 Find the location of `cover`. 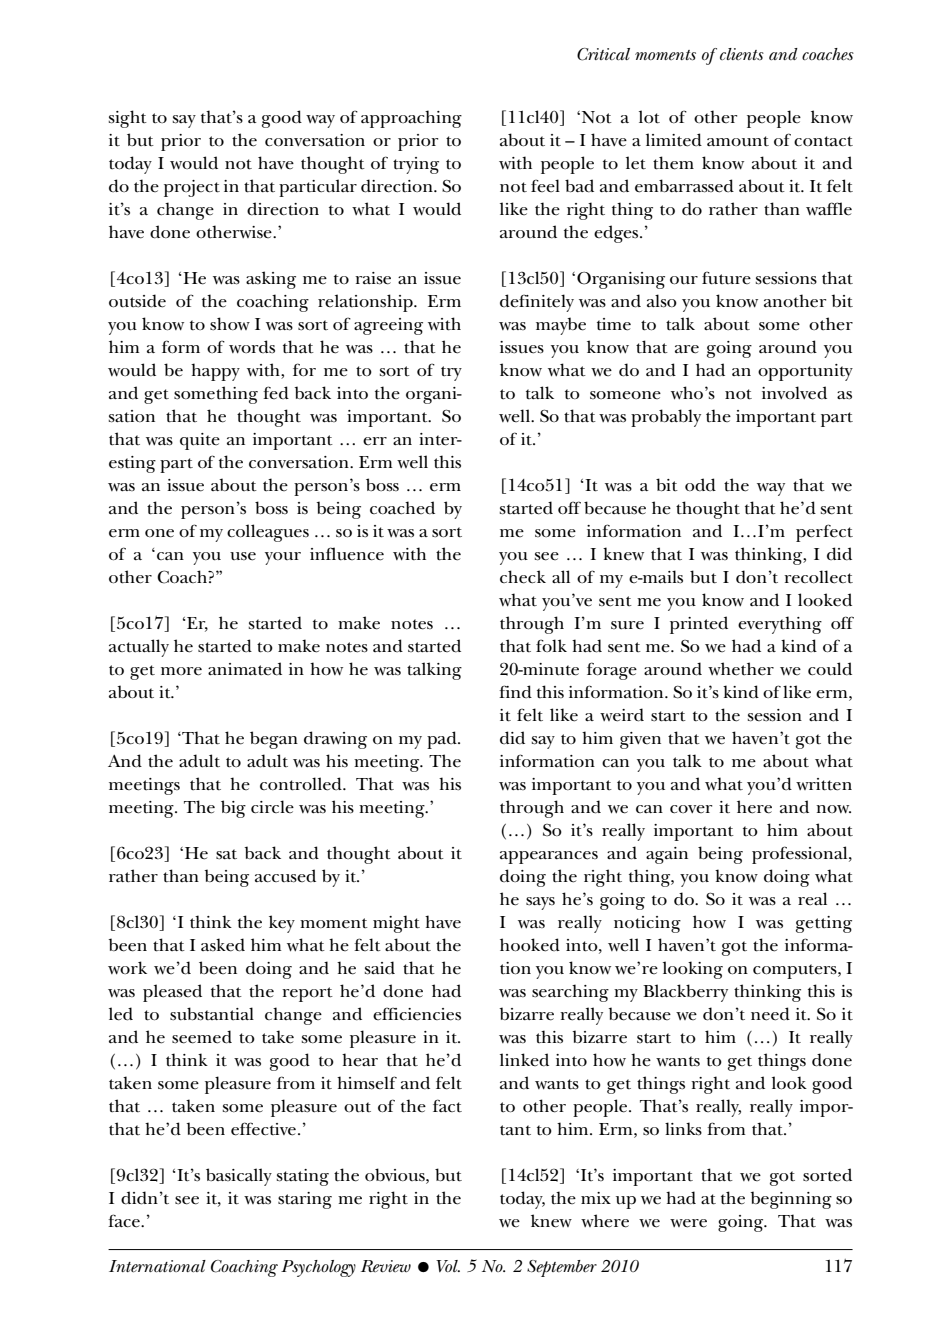

cover is located at coordinates (691, 809).
